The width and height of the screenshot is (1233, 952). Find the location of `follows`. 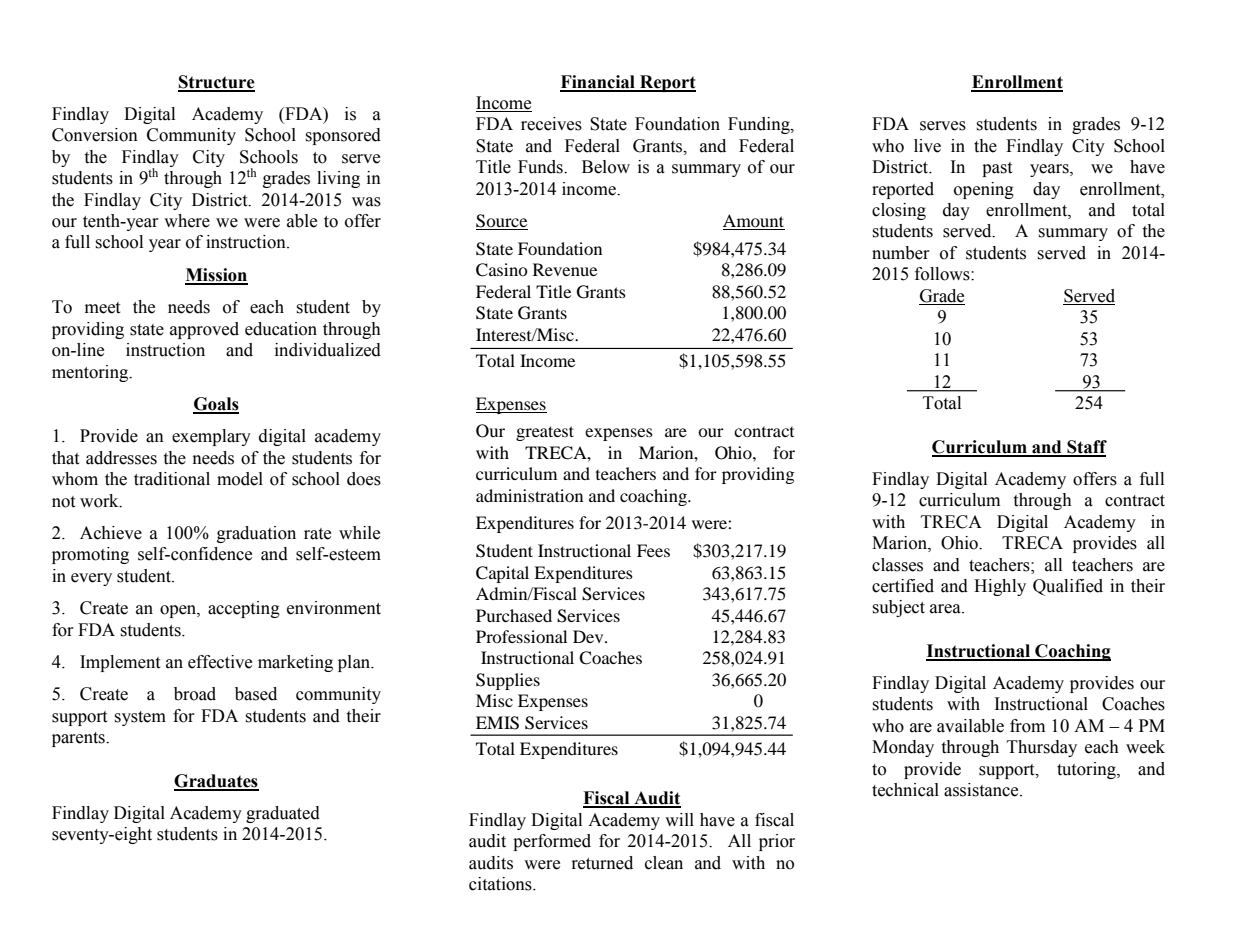

follows is located at coordinates (943, 274).
